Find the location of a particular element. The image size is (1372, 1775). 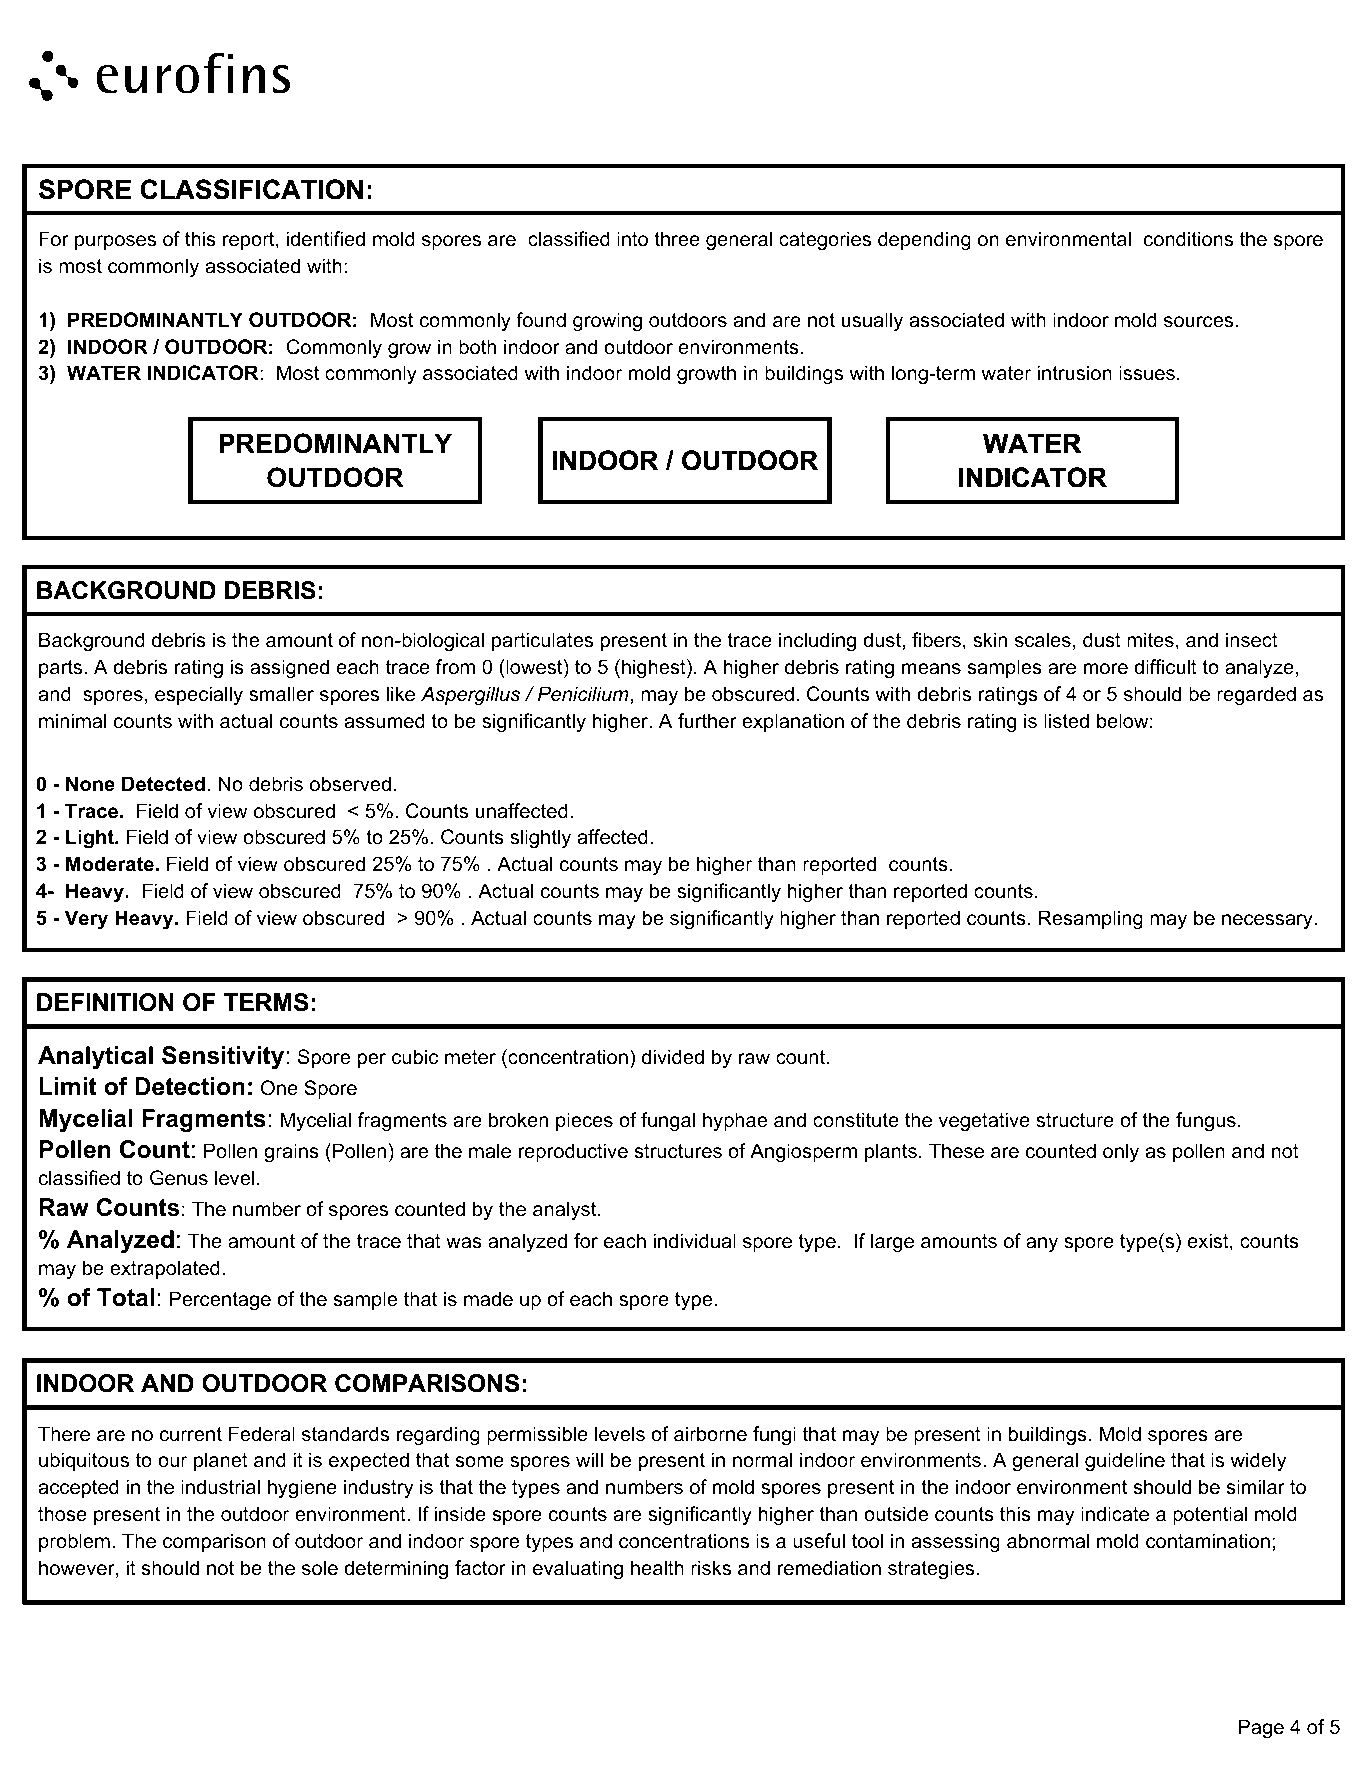

conditions is located at coordinates (1188, 239).
